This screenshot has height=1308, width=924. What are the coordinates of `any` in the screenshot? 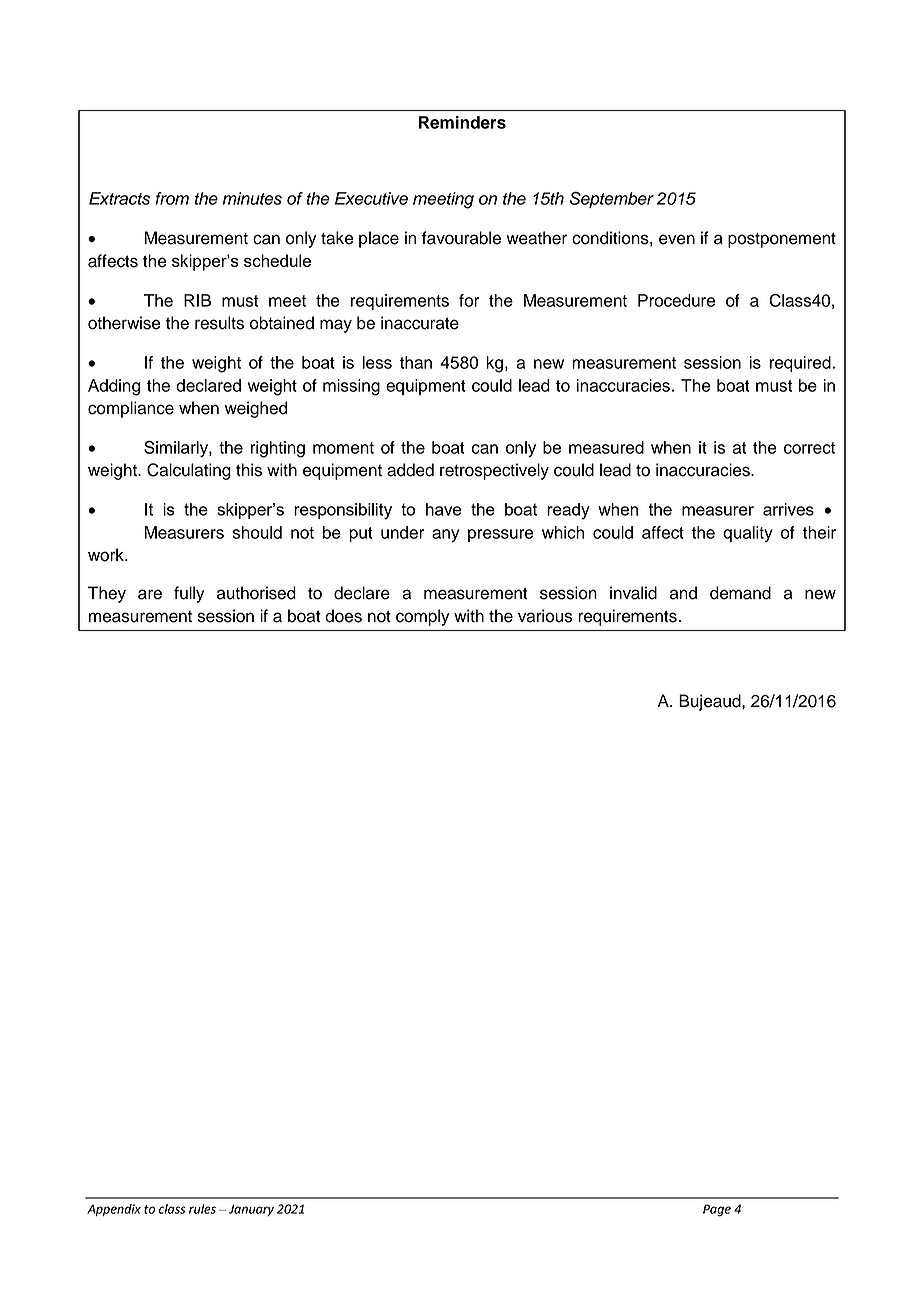 It's located at (445, 535).
